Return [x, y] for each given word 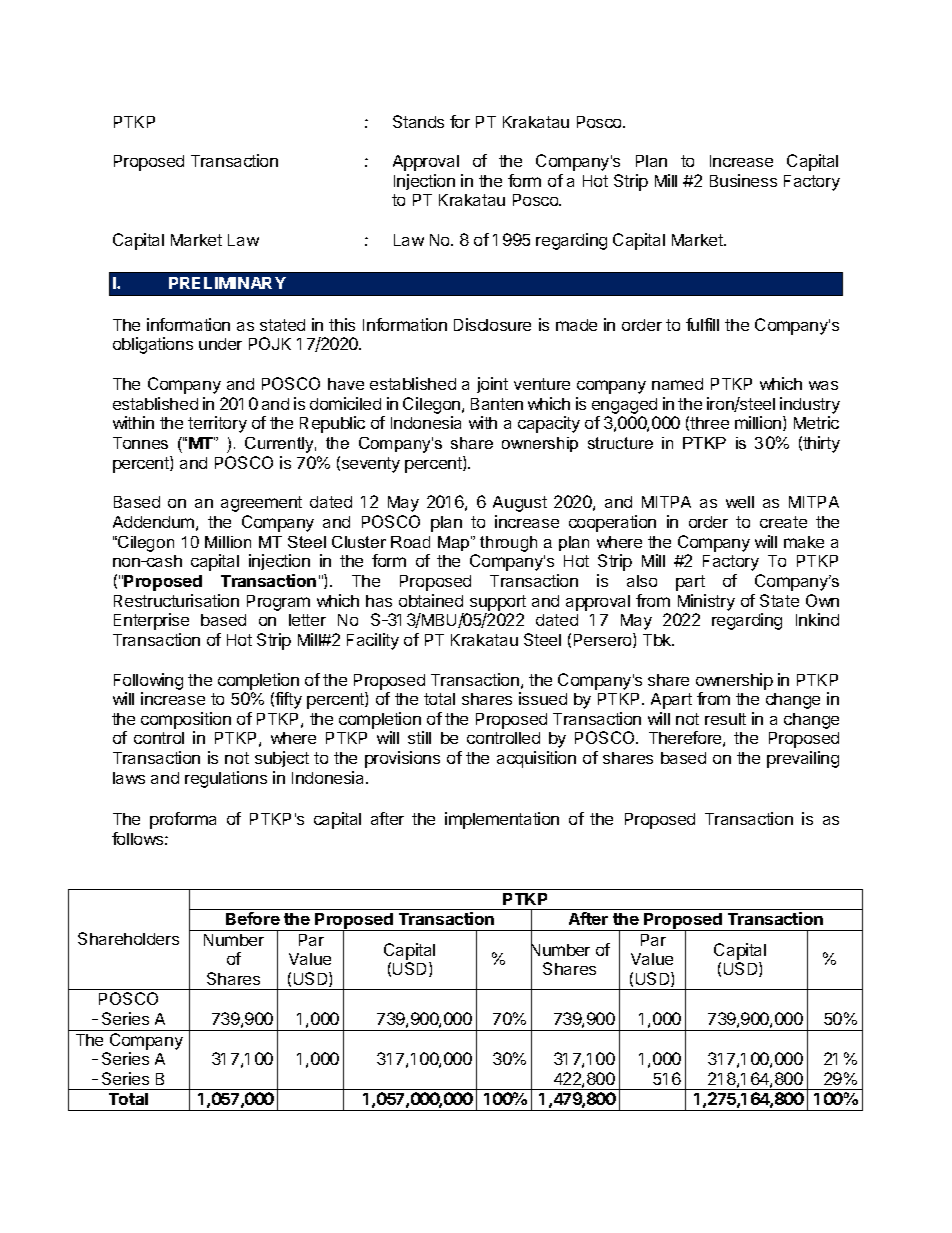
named [677, 384]
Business [743, 180]
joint [492, 385]
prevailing [803, 759]
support [498, 603]
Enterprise [151, 621]
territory [217, 424]
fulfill [702, 324]
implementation [502, 820]
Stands [418, 121]
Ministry [706, 602]
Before [253, 918]
